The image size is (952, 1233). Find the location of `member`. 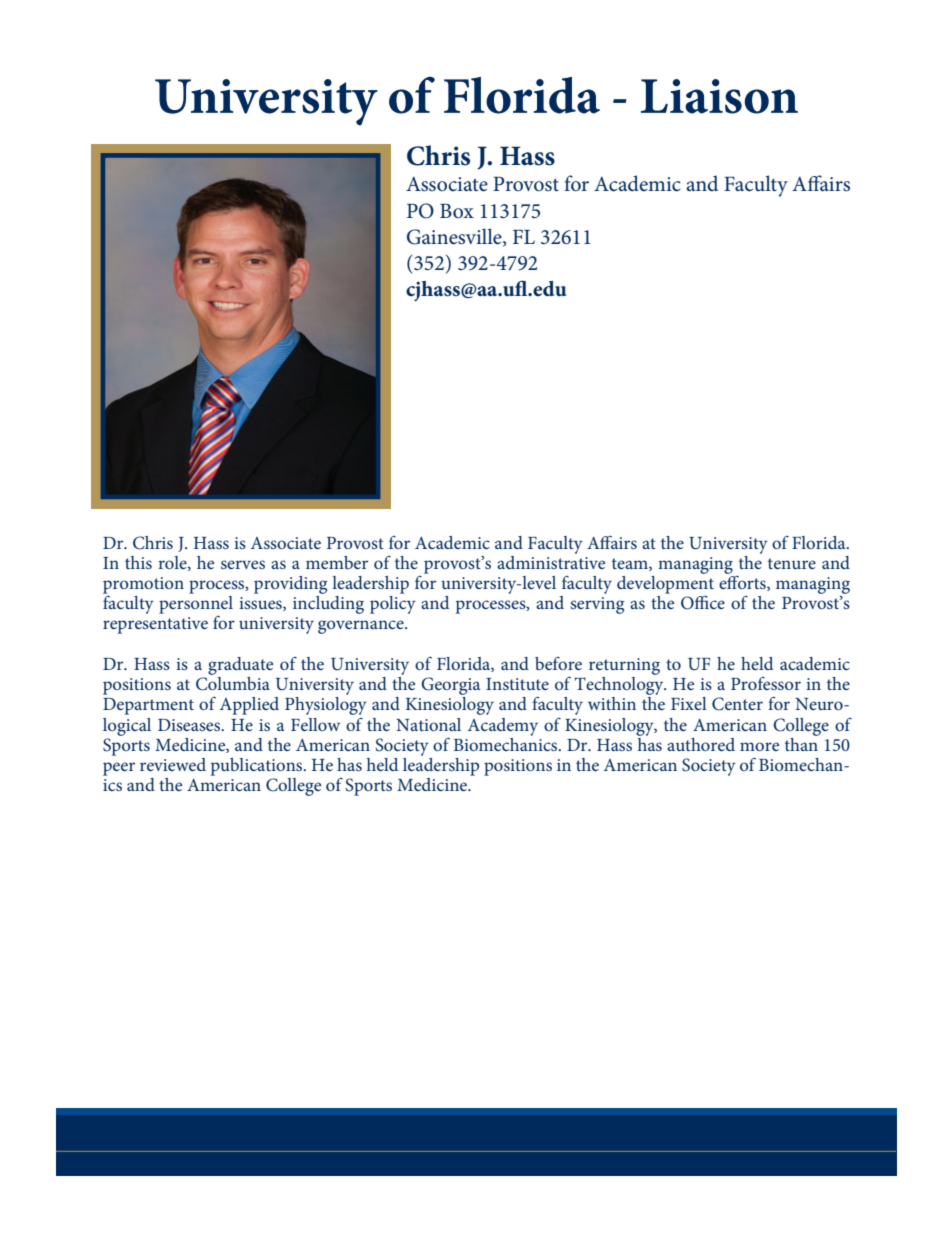

member is located at coordinates (337, 562).
